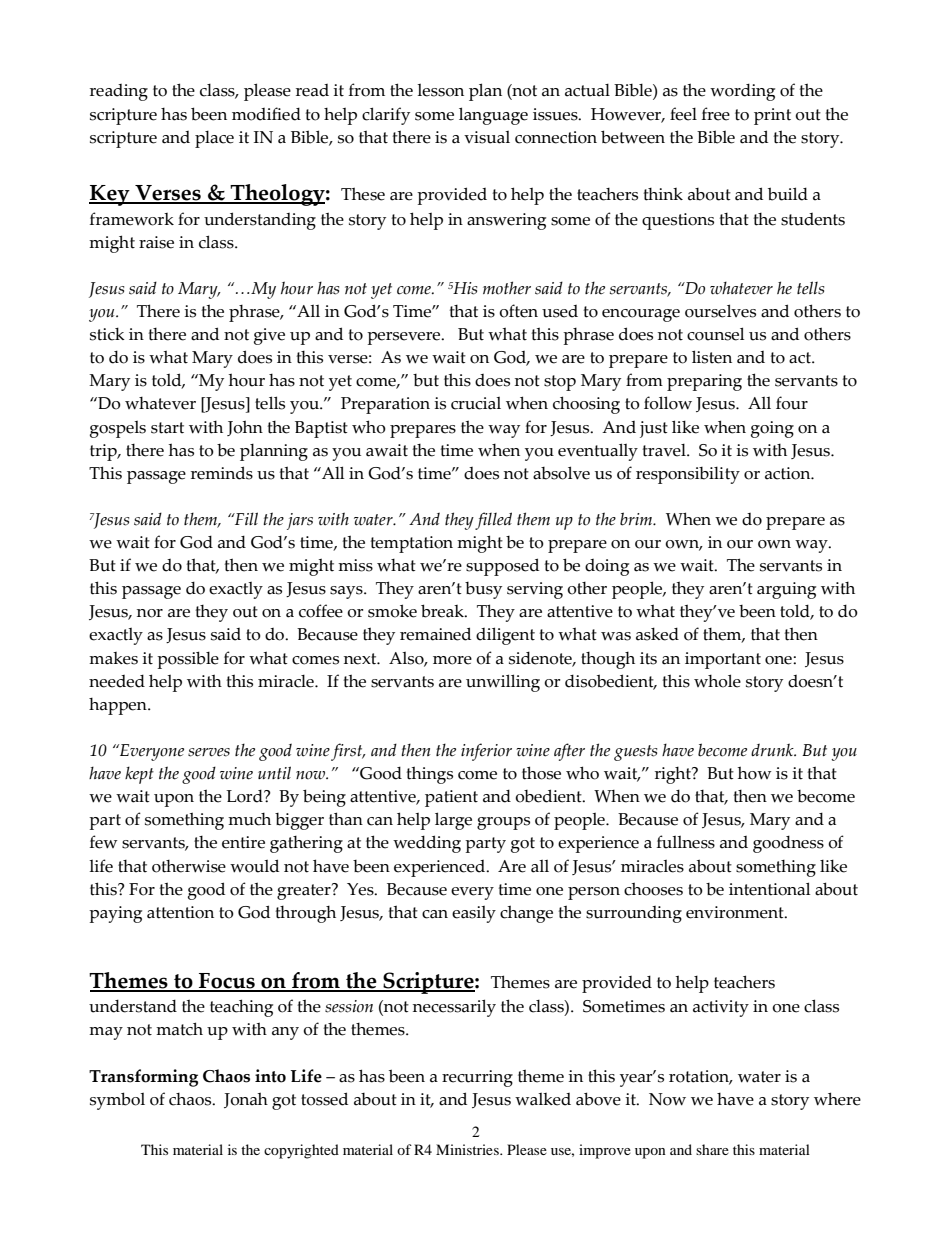  I want to click on Ministries, so click(468, 1149).
